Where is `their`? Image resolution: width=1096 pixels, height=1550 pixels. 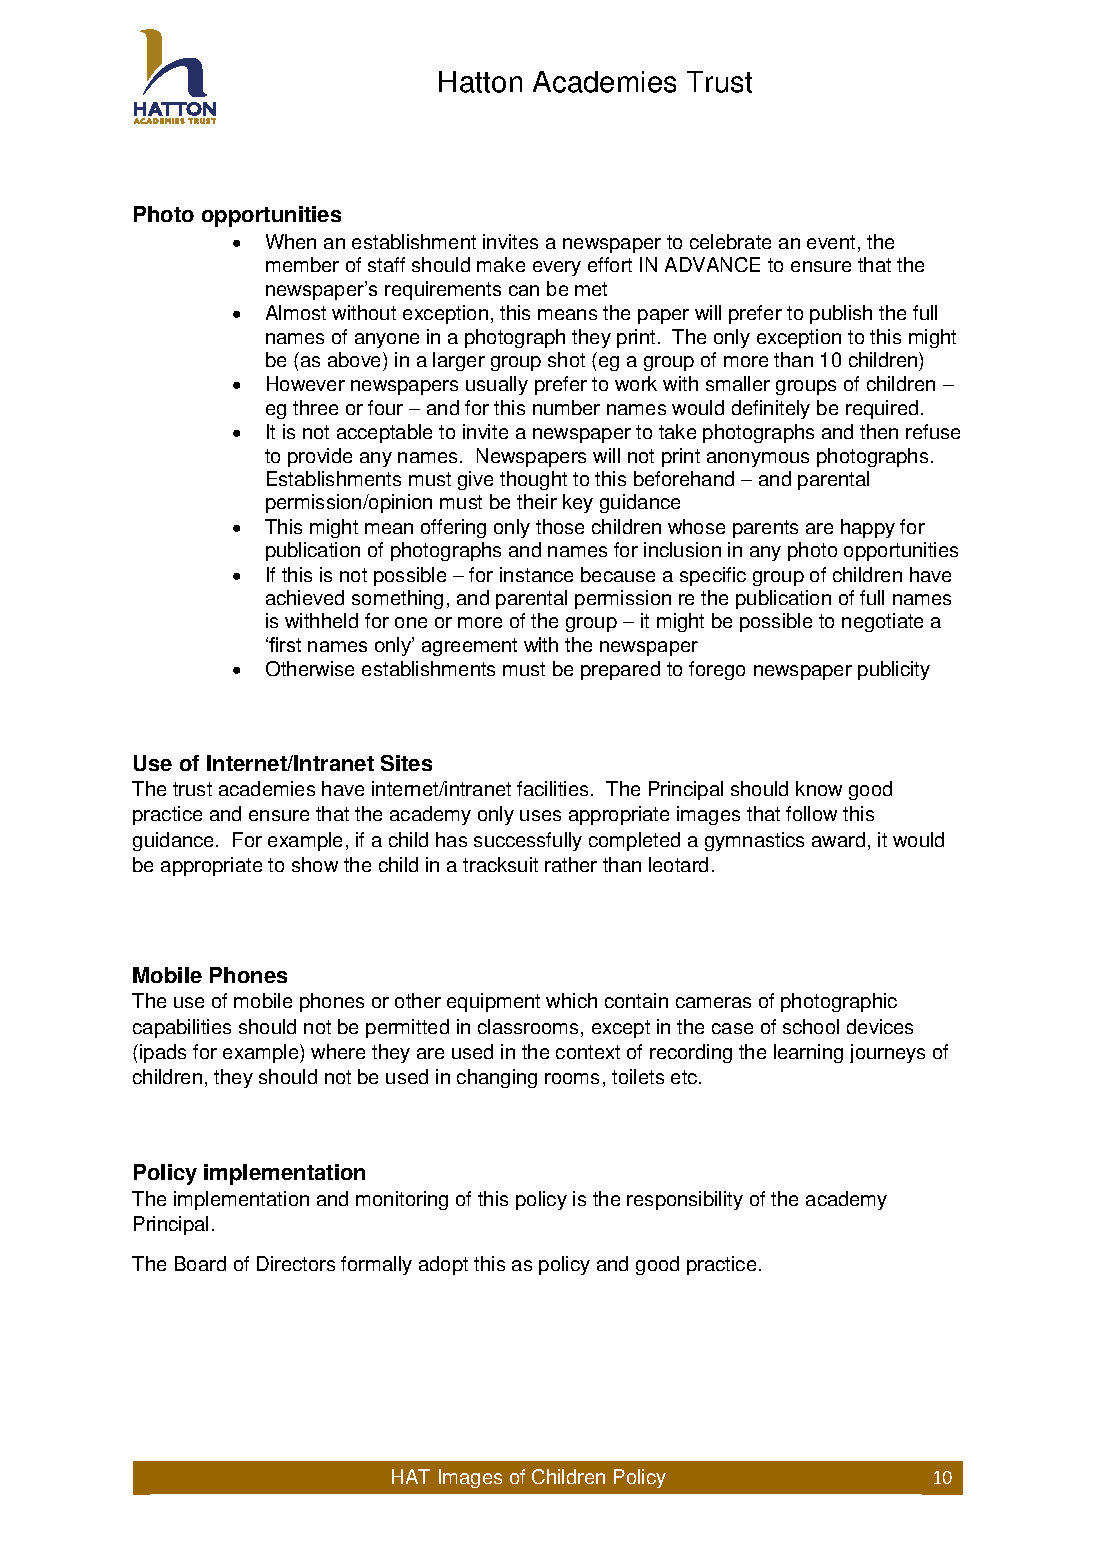 their is located at coordinates (537, 501).
